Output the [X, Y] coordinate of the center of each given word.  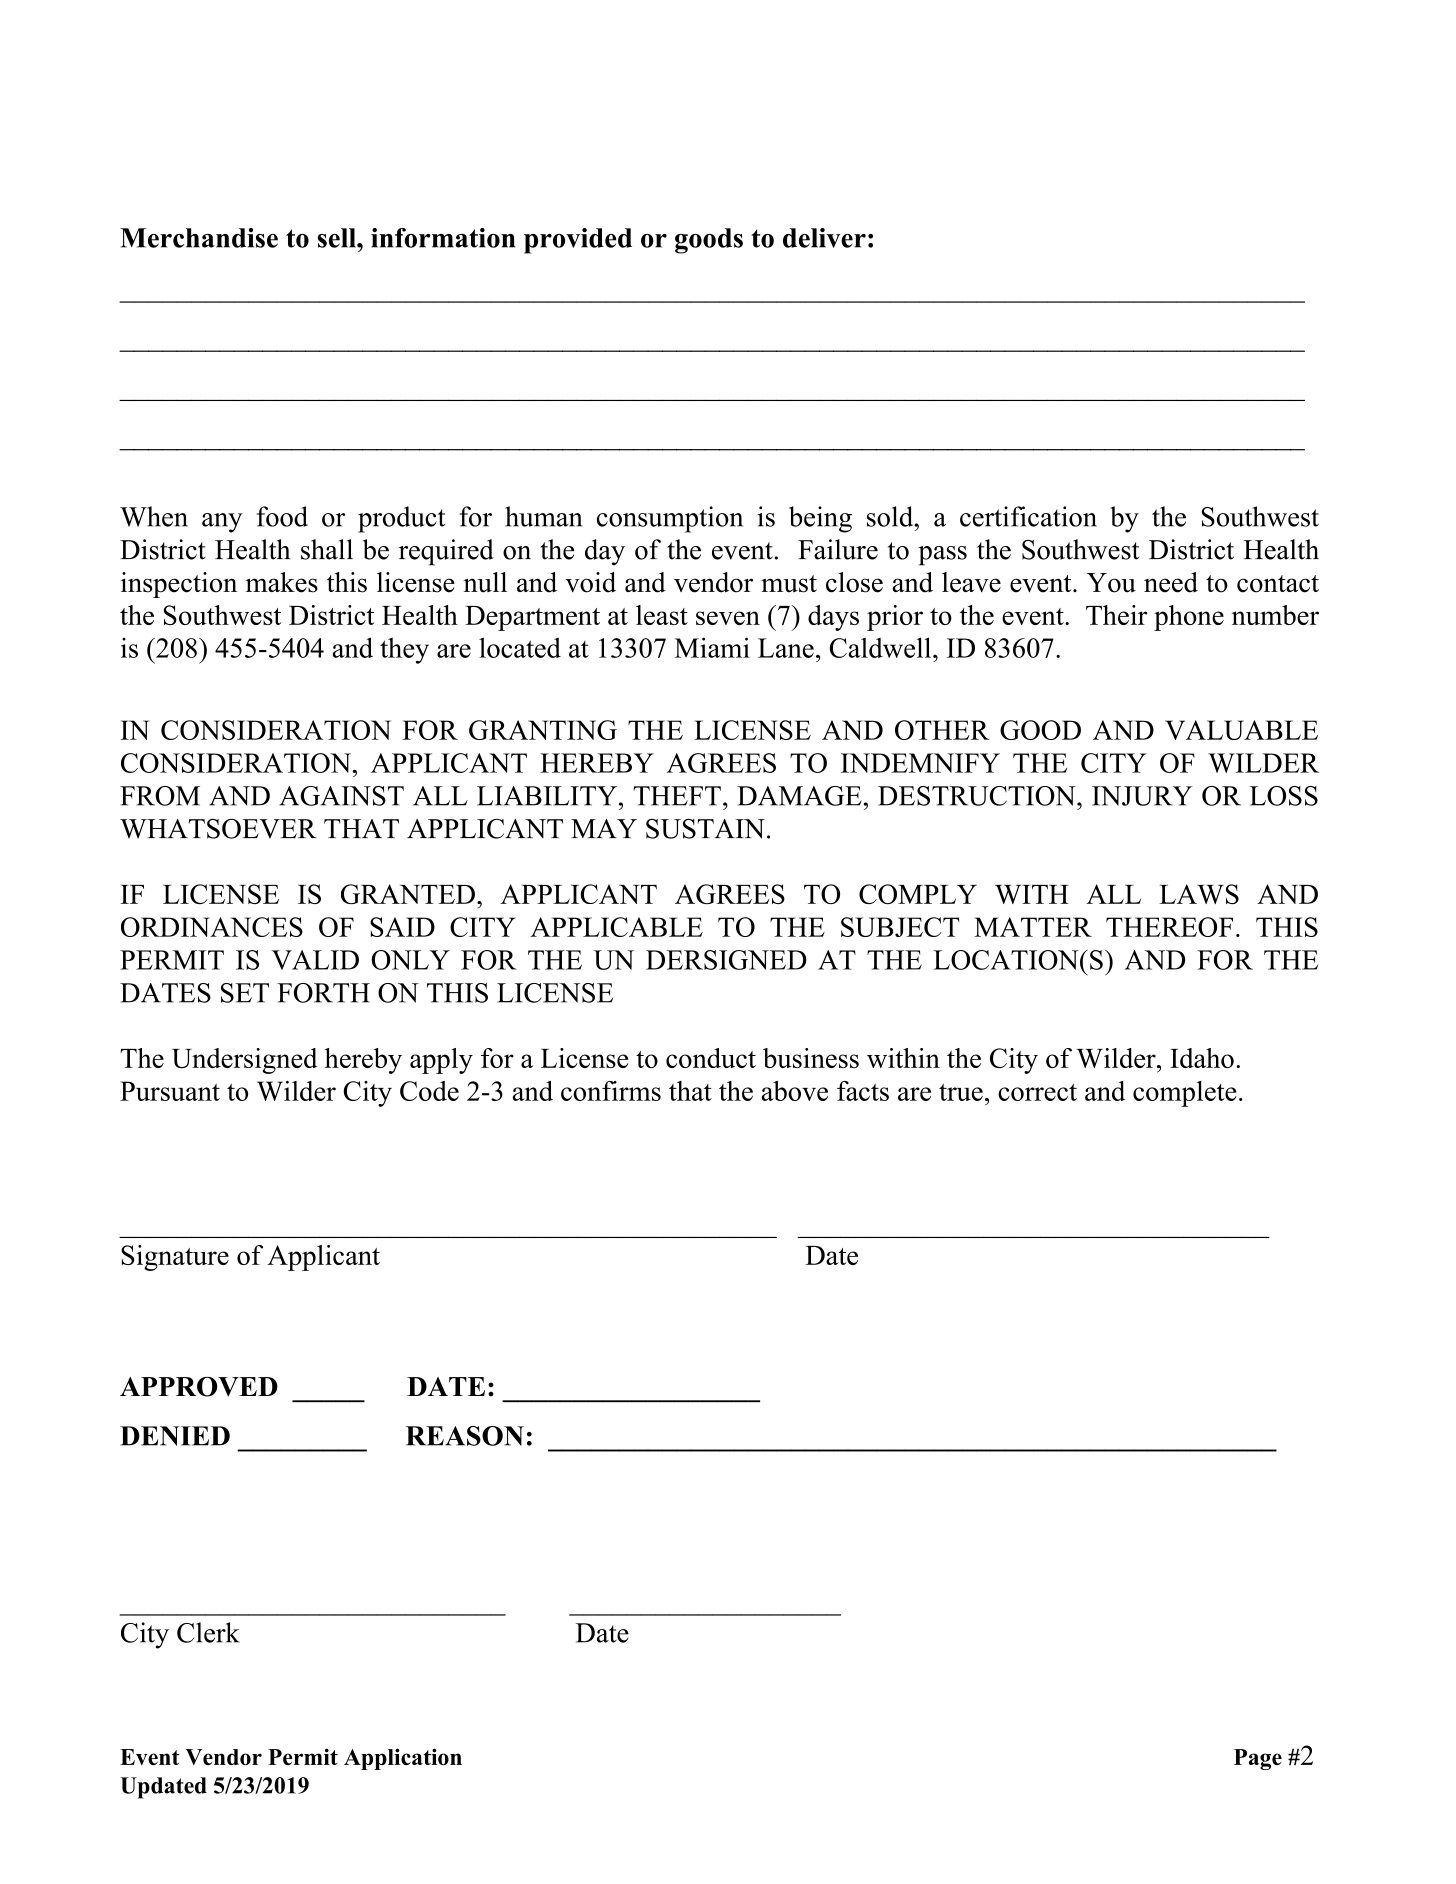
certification [1028, 516]
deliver [824, 238]
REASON [465, 1436]
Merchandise [199, 238]
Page [1258, 1759]
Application [403, 1759]
